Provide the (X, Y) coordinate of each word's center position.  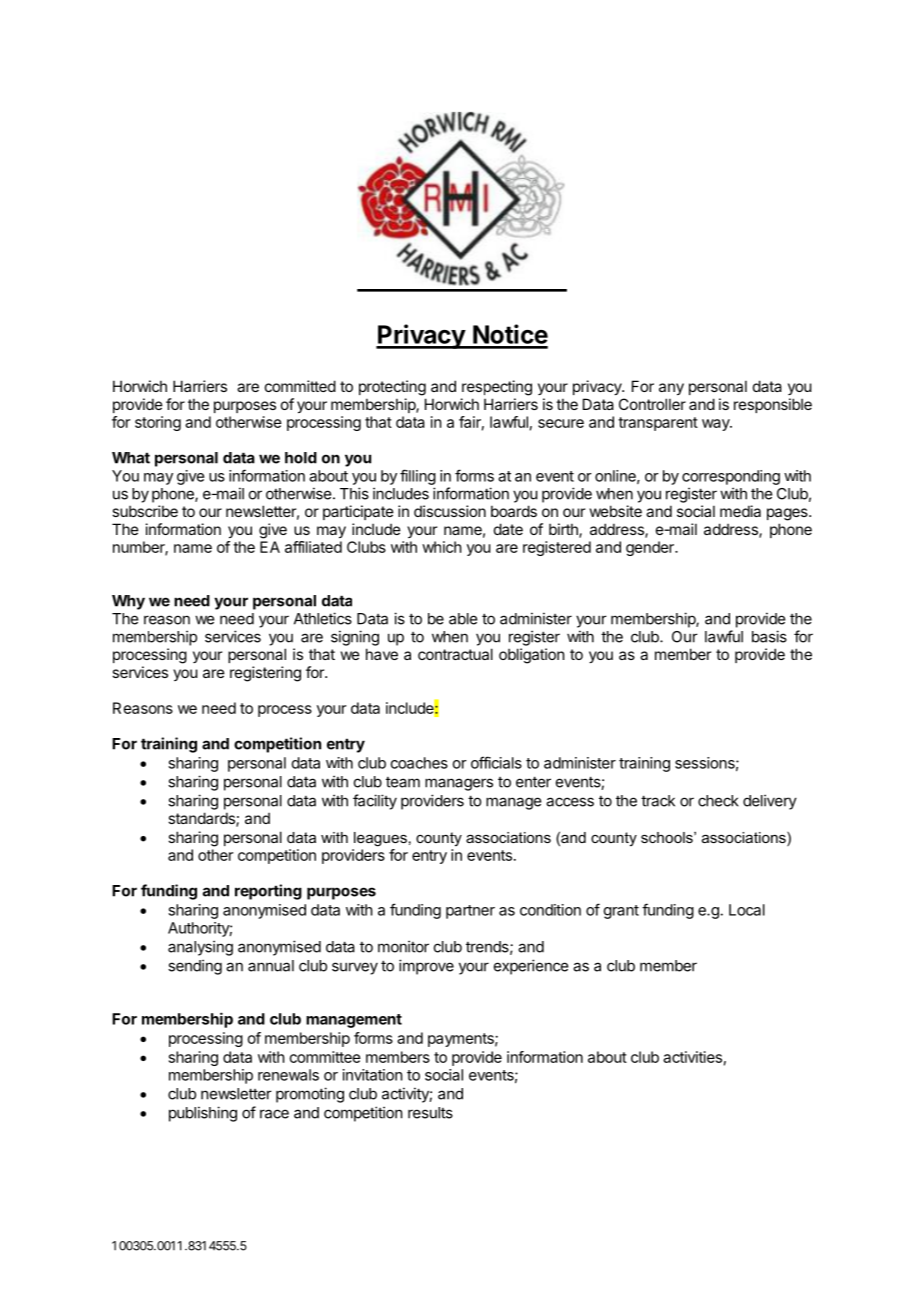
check (718, 801)
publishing (203, 1114)
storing (158, 423)
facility (375, 802)
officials (496, 762)
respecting (497, 388)
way (716, 425)
